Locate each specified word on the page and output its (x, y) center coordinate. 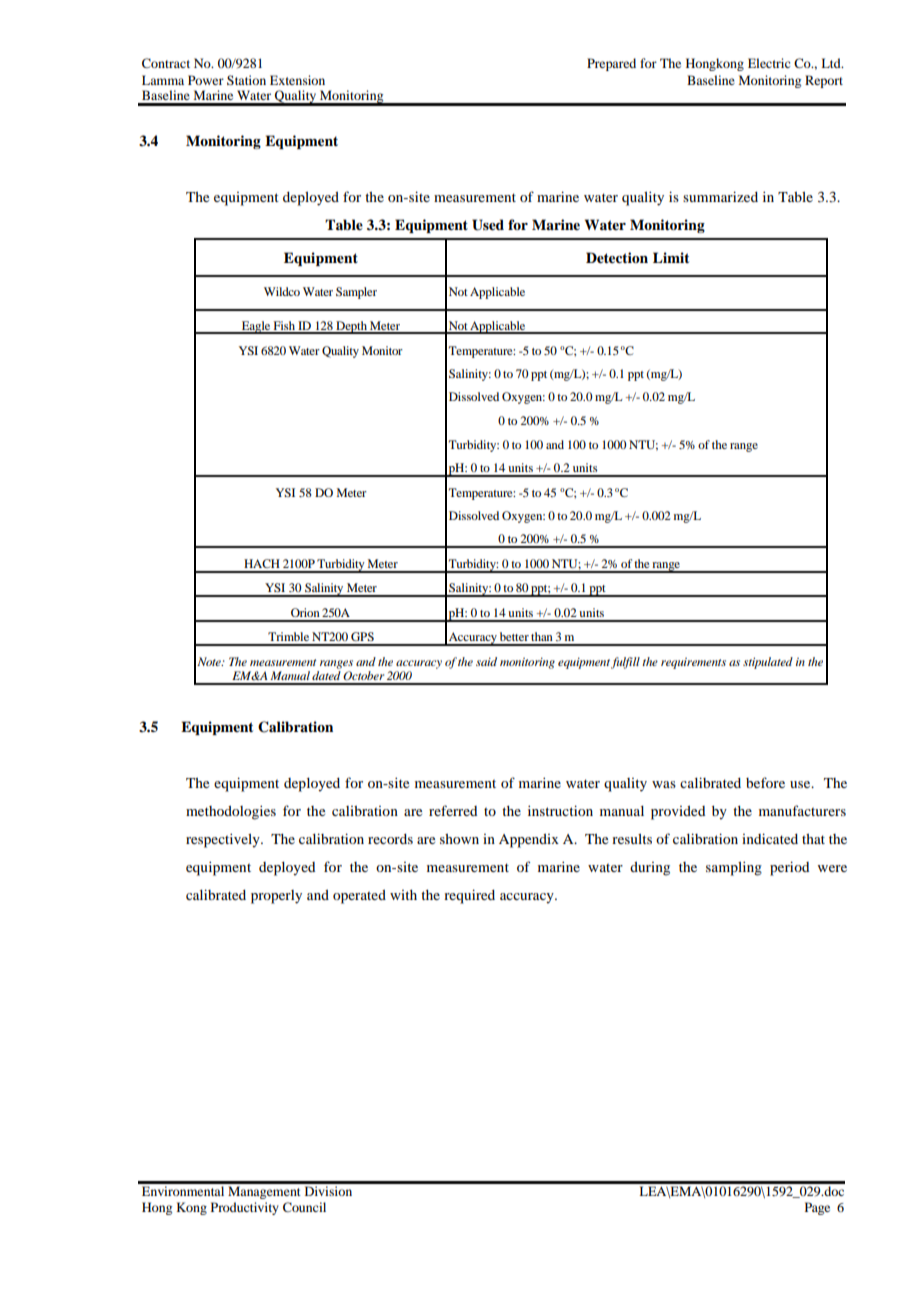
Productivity (245, 1208)
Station (246, 80)
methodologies (231, 812)
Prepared (611, 64)
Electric (769, 63)
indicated (770, 838)
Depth (351, 327)
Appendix (529, 841)
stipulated (768, 663)
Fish (284, 327)
